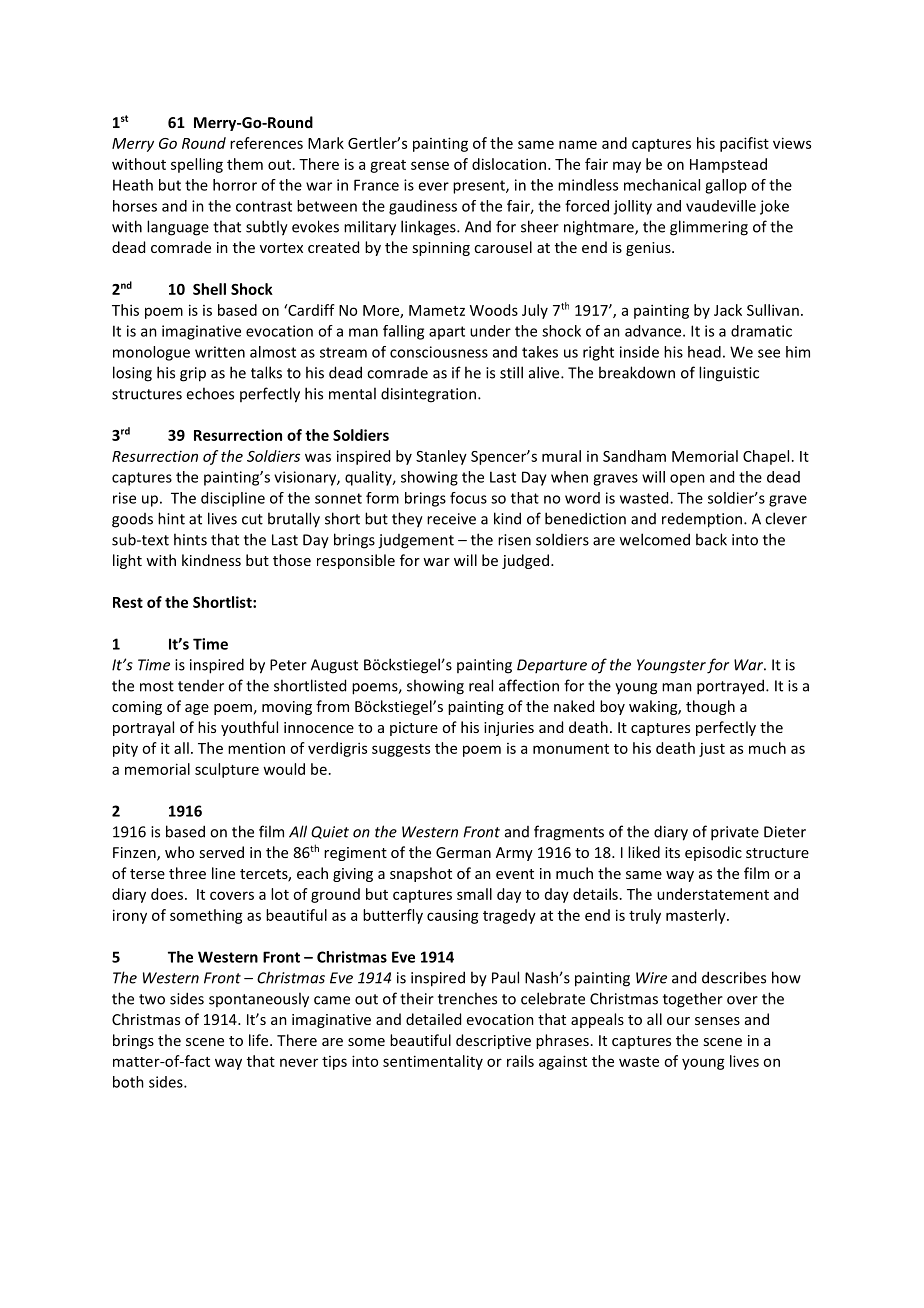  What do you see at coordinates (735, 833) in the page?
I see `private` at bounding box center [735, 833].
